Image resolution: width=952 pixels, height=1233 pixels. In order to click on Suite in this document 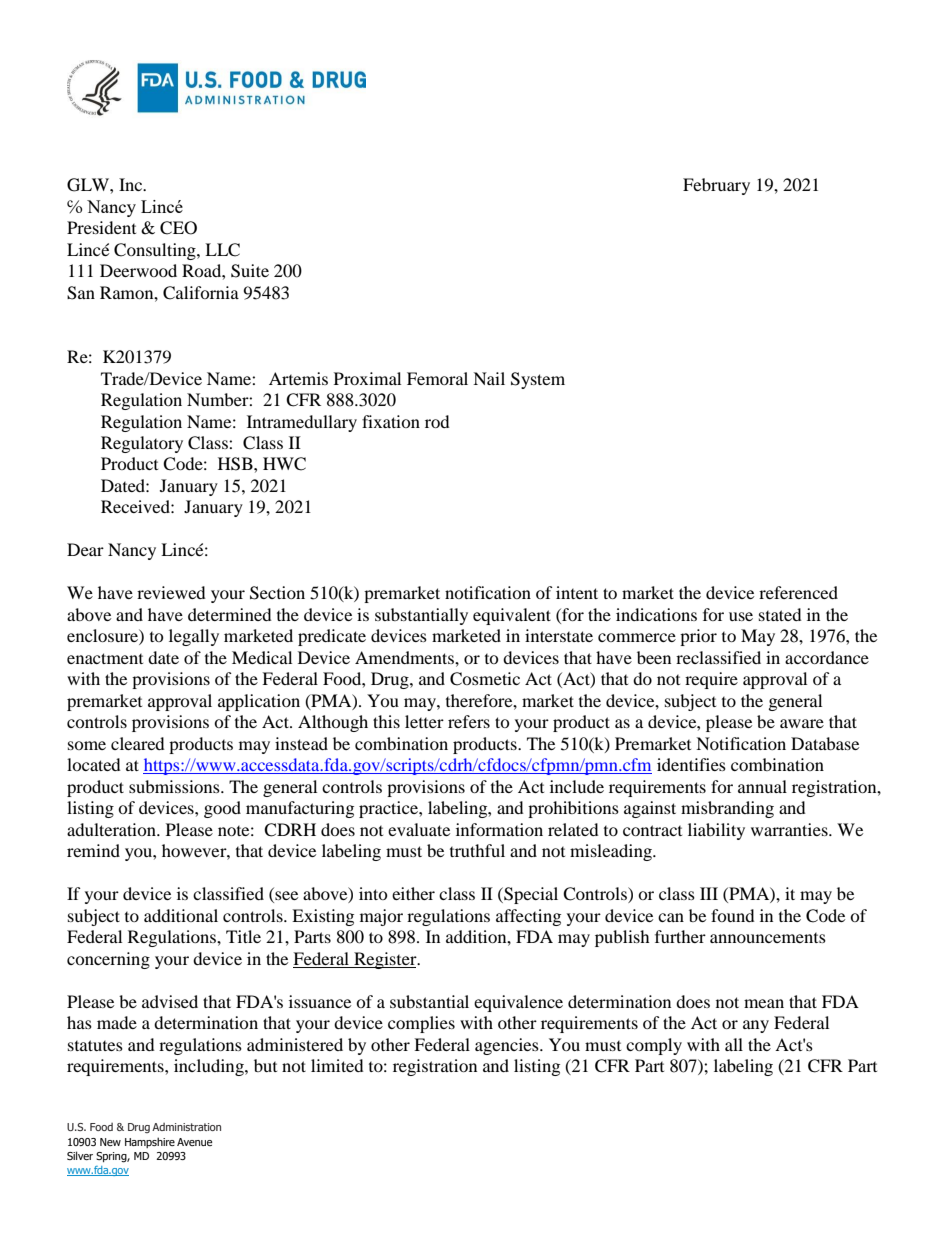, I will do `click(250, 271)`.
